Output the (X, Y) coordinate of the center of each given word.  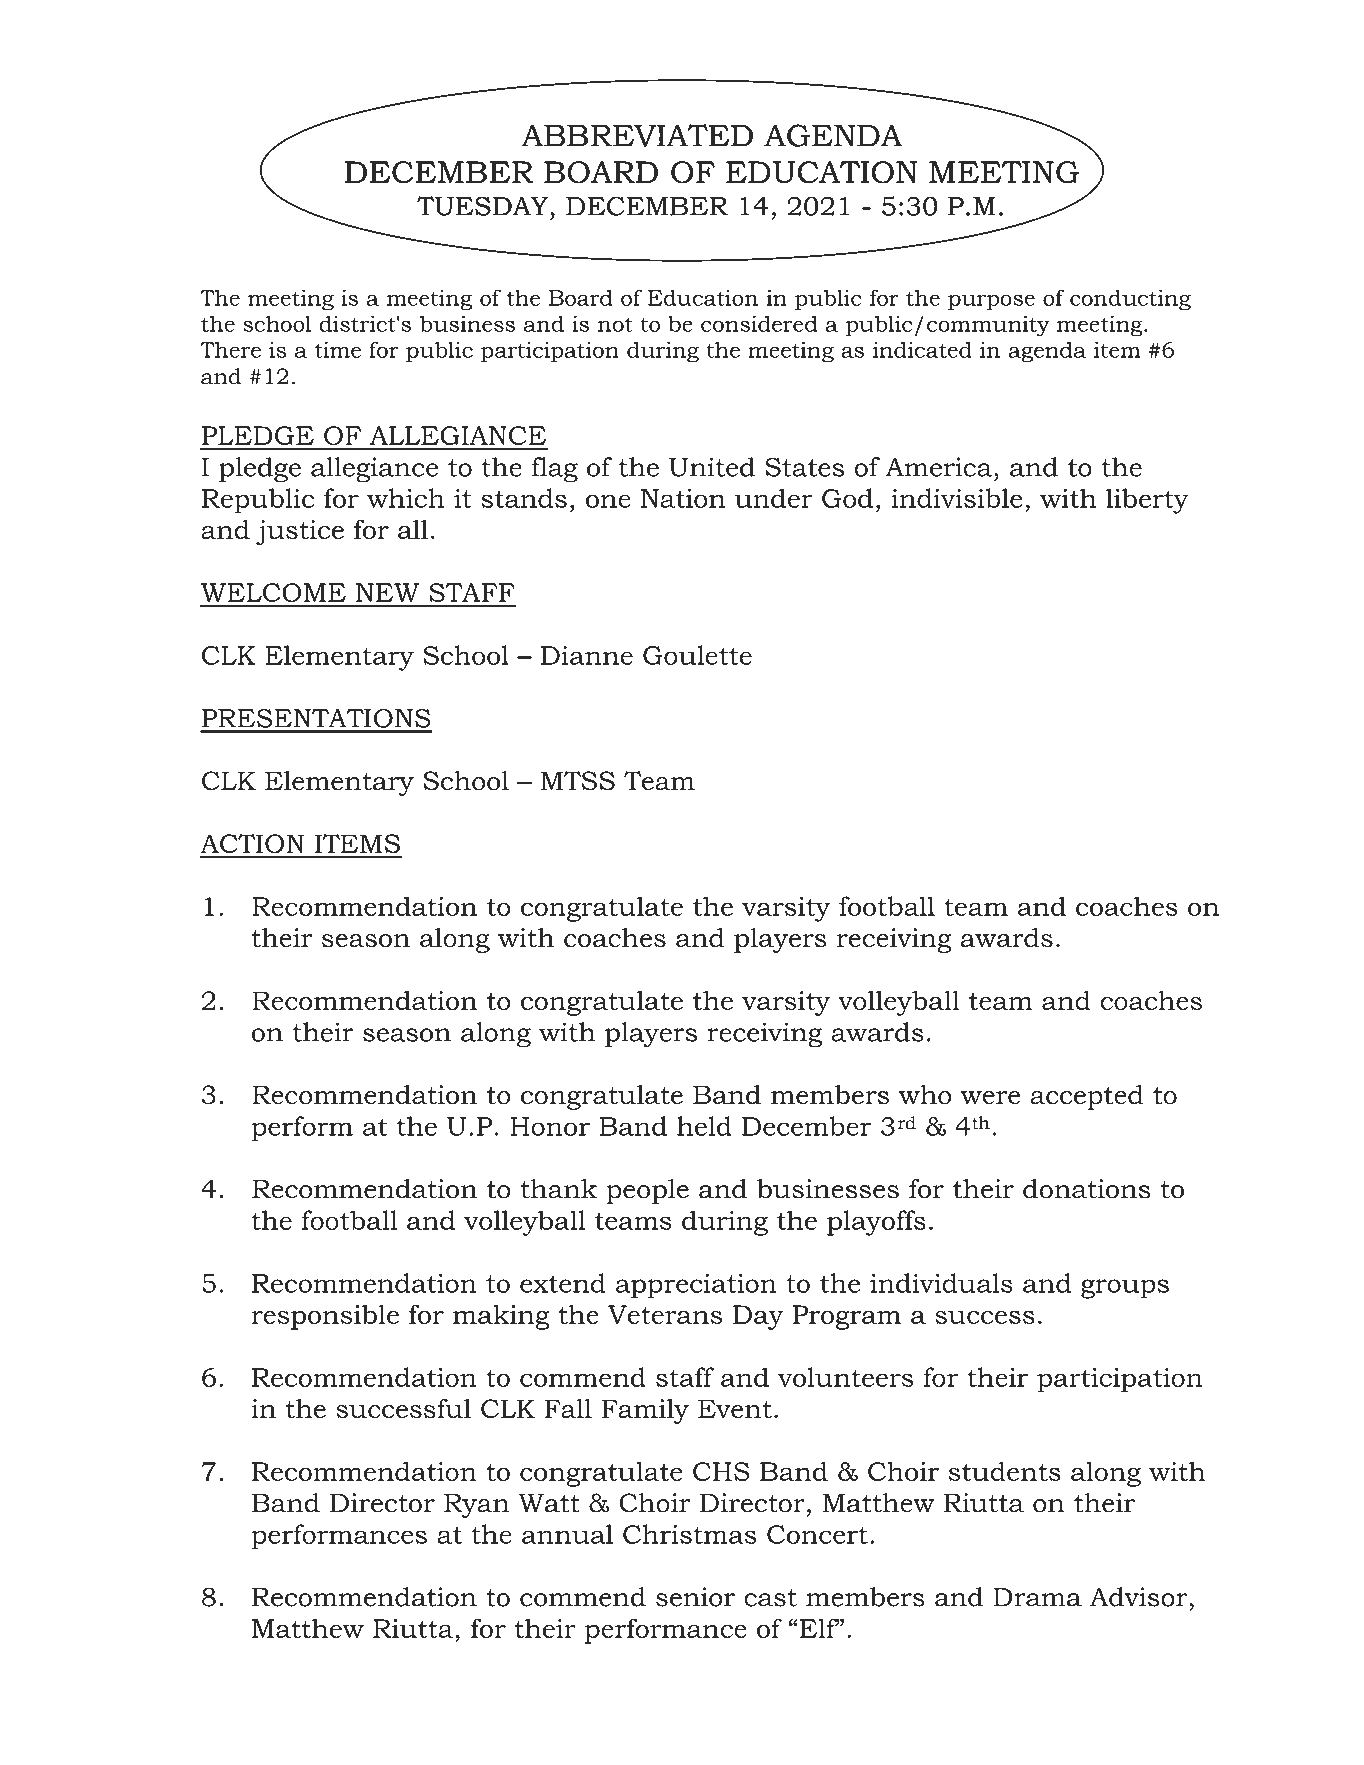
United (712, 467)
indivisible (957, 498)
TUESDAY (482, 206)
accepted (1086, 1097)
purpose (991, 302)
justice (300, 532)
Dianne (587, 655)
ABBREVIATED (637, 135)
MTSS (578, 781)
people (647, 1191)
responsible (325, 1317)
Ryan (476, 1506)
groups (1125, 1289)
